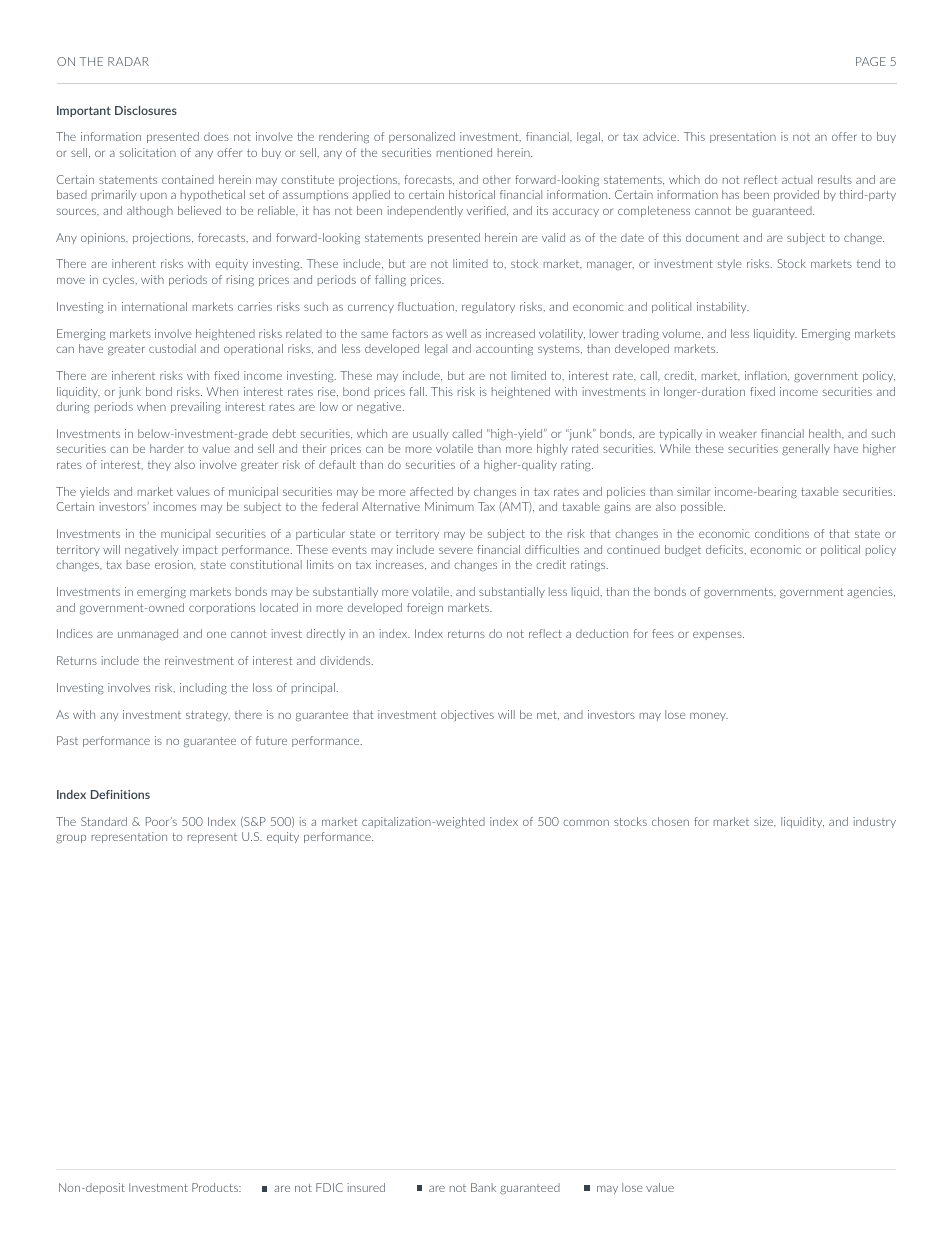 The height and width of the screenshot is (1233, 952). Describe the element at coordinates (146, 110) in the screenshot. I see `Disclosures` at that location.
